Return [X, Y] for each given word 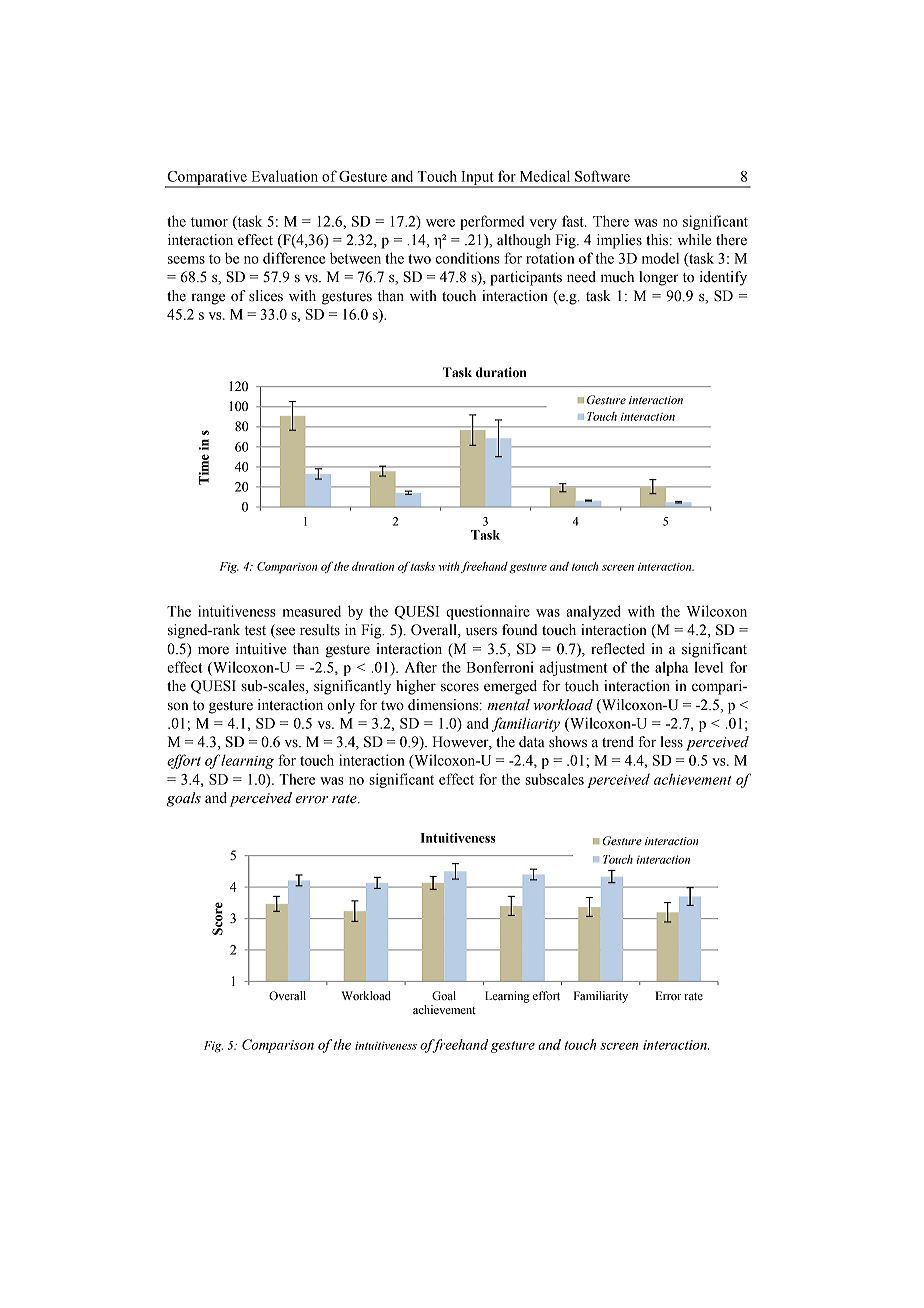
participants [526, 278]
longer [658, 278]
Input [477, 179]
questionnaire [488, 612]
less [671, 742]
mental [508, 705]
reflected [618, 649]
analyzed [593, 612]
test [255, 631]
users [481, 631]
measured [312, 611]
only [341, 706]
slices [266, 296]
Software [602, 176]
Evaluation [285, 176]
